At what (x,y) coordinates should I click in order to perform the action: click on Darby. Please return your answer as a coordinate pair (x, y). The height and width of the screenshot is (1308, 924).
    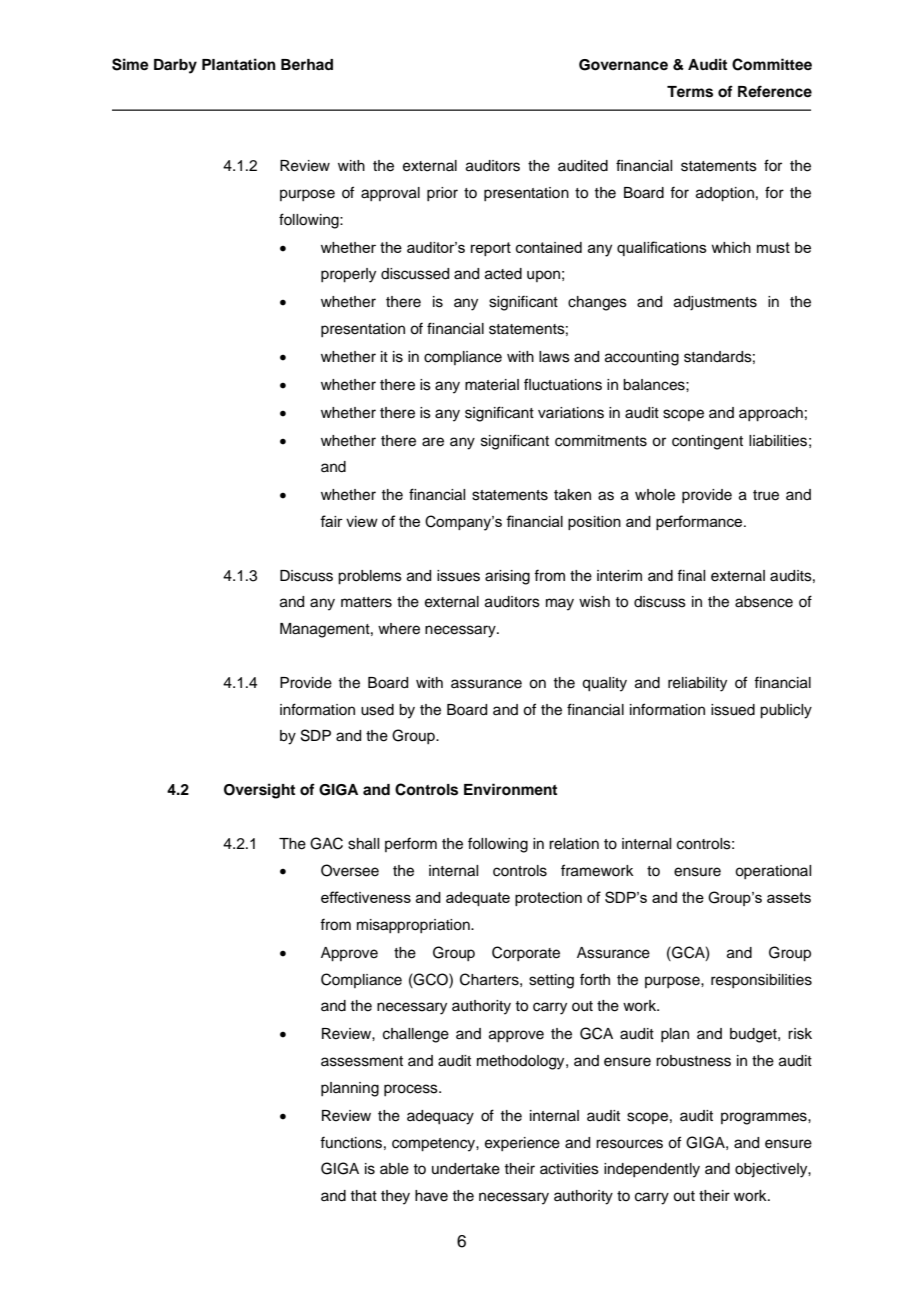
    Looking at the image, I should click on (175, 66).
